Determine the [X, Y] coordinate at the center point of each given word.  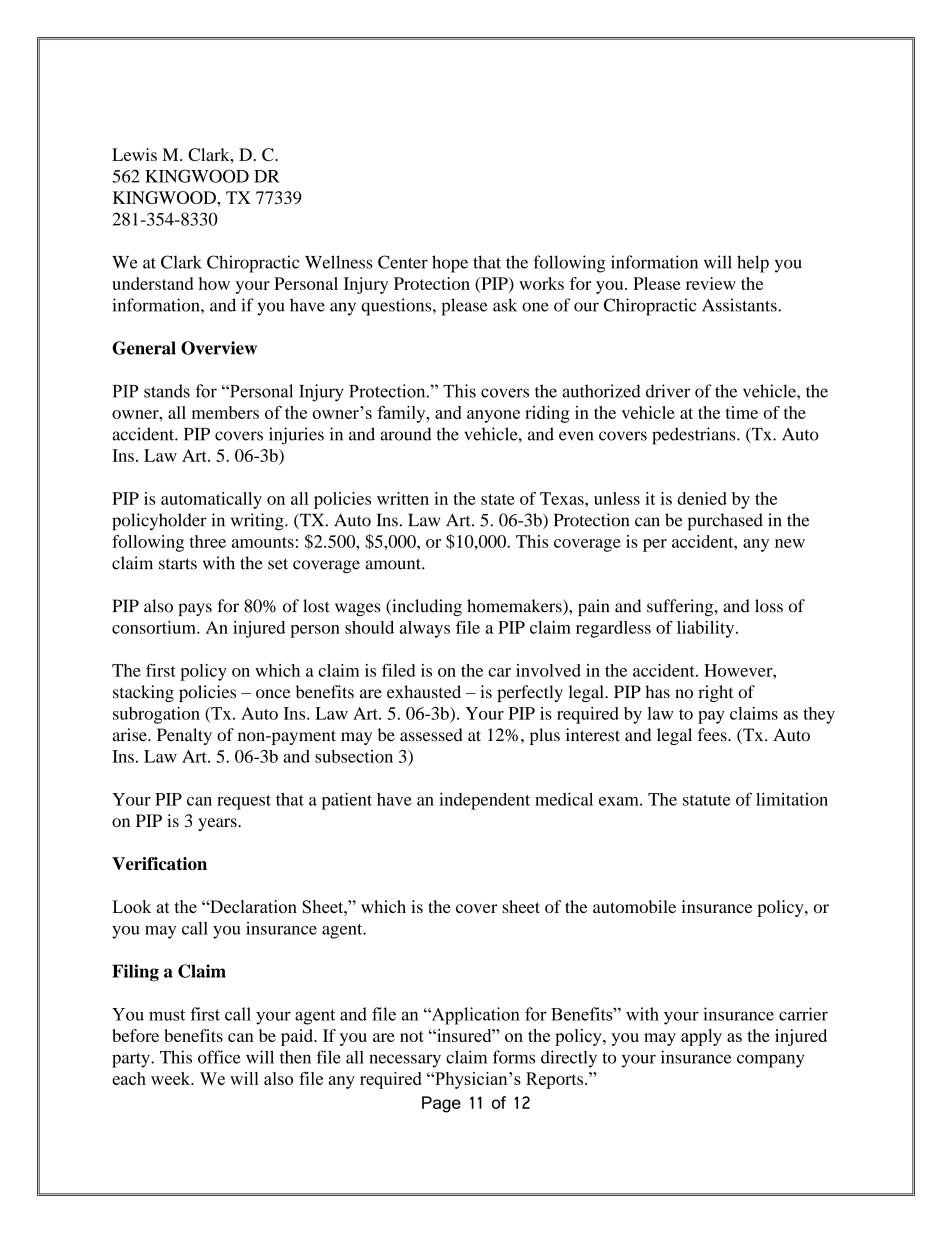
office [219, 1057]
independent [484, 801]
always [425, 629]
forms [514, 1057]
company [770, 1061]
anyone [493, 416]
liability [707, 629]
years [218, 824]
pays [195, 609]
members [225, 412]
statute [707, 800]
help [753, 264]
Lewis [134, 154]
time [742, 412]
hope [450, 264]
